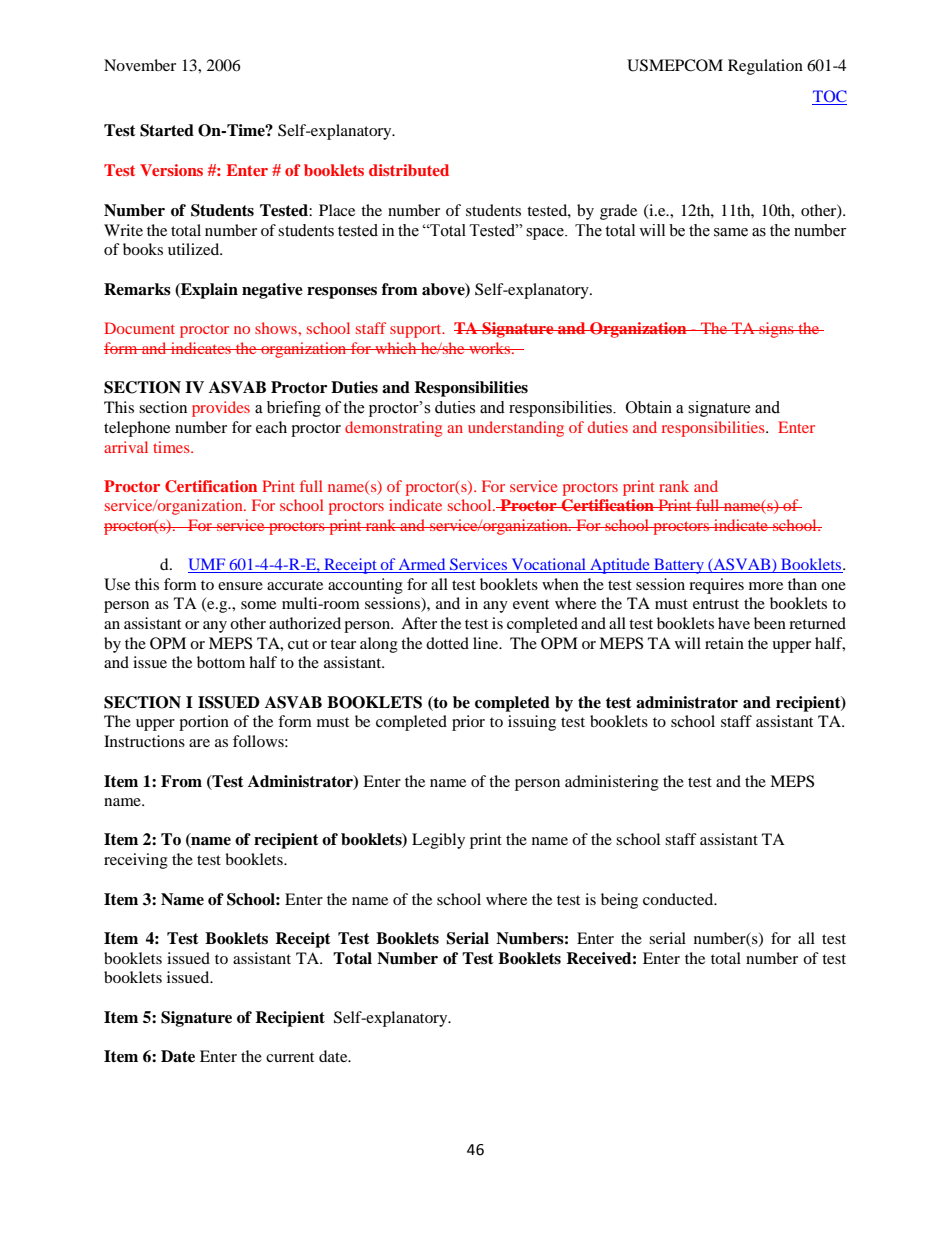  I want to click on prior, so click(468, 723).
